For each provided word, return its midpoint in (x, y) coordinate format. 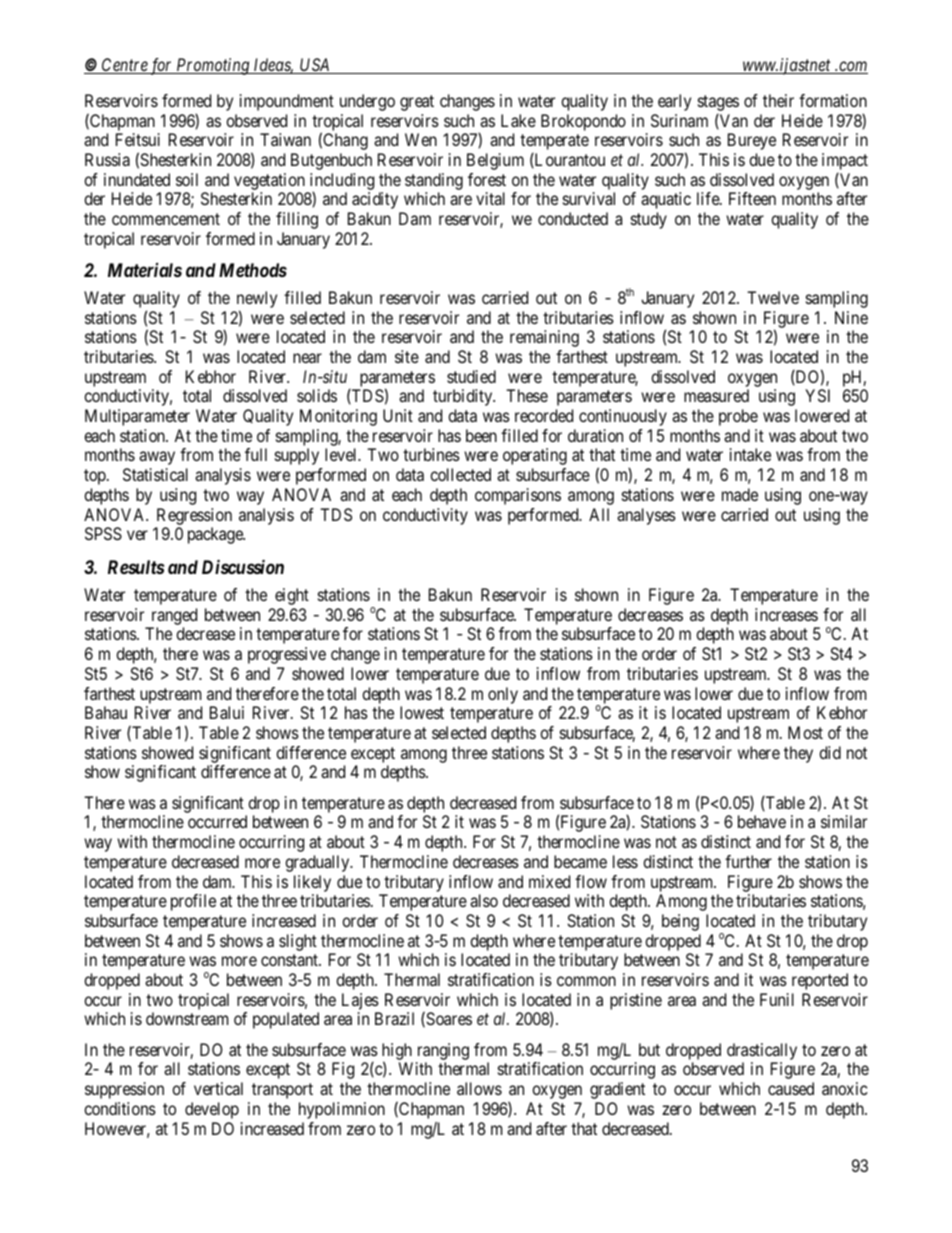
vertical (218, 1088)
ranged (174, 616)
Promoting (213, 66)
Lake (518, 120)
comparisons (518, 496)
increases (786, 614)
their (778, 100)
